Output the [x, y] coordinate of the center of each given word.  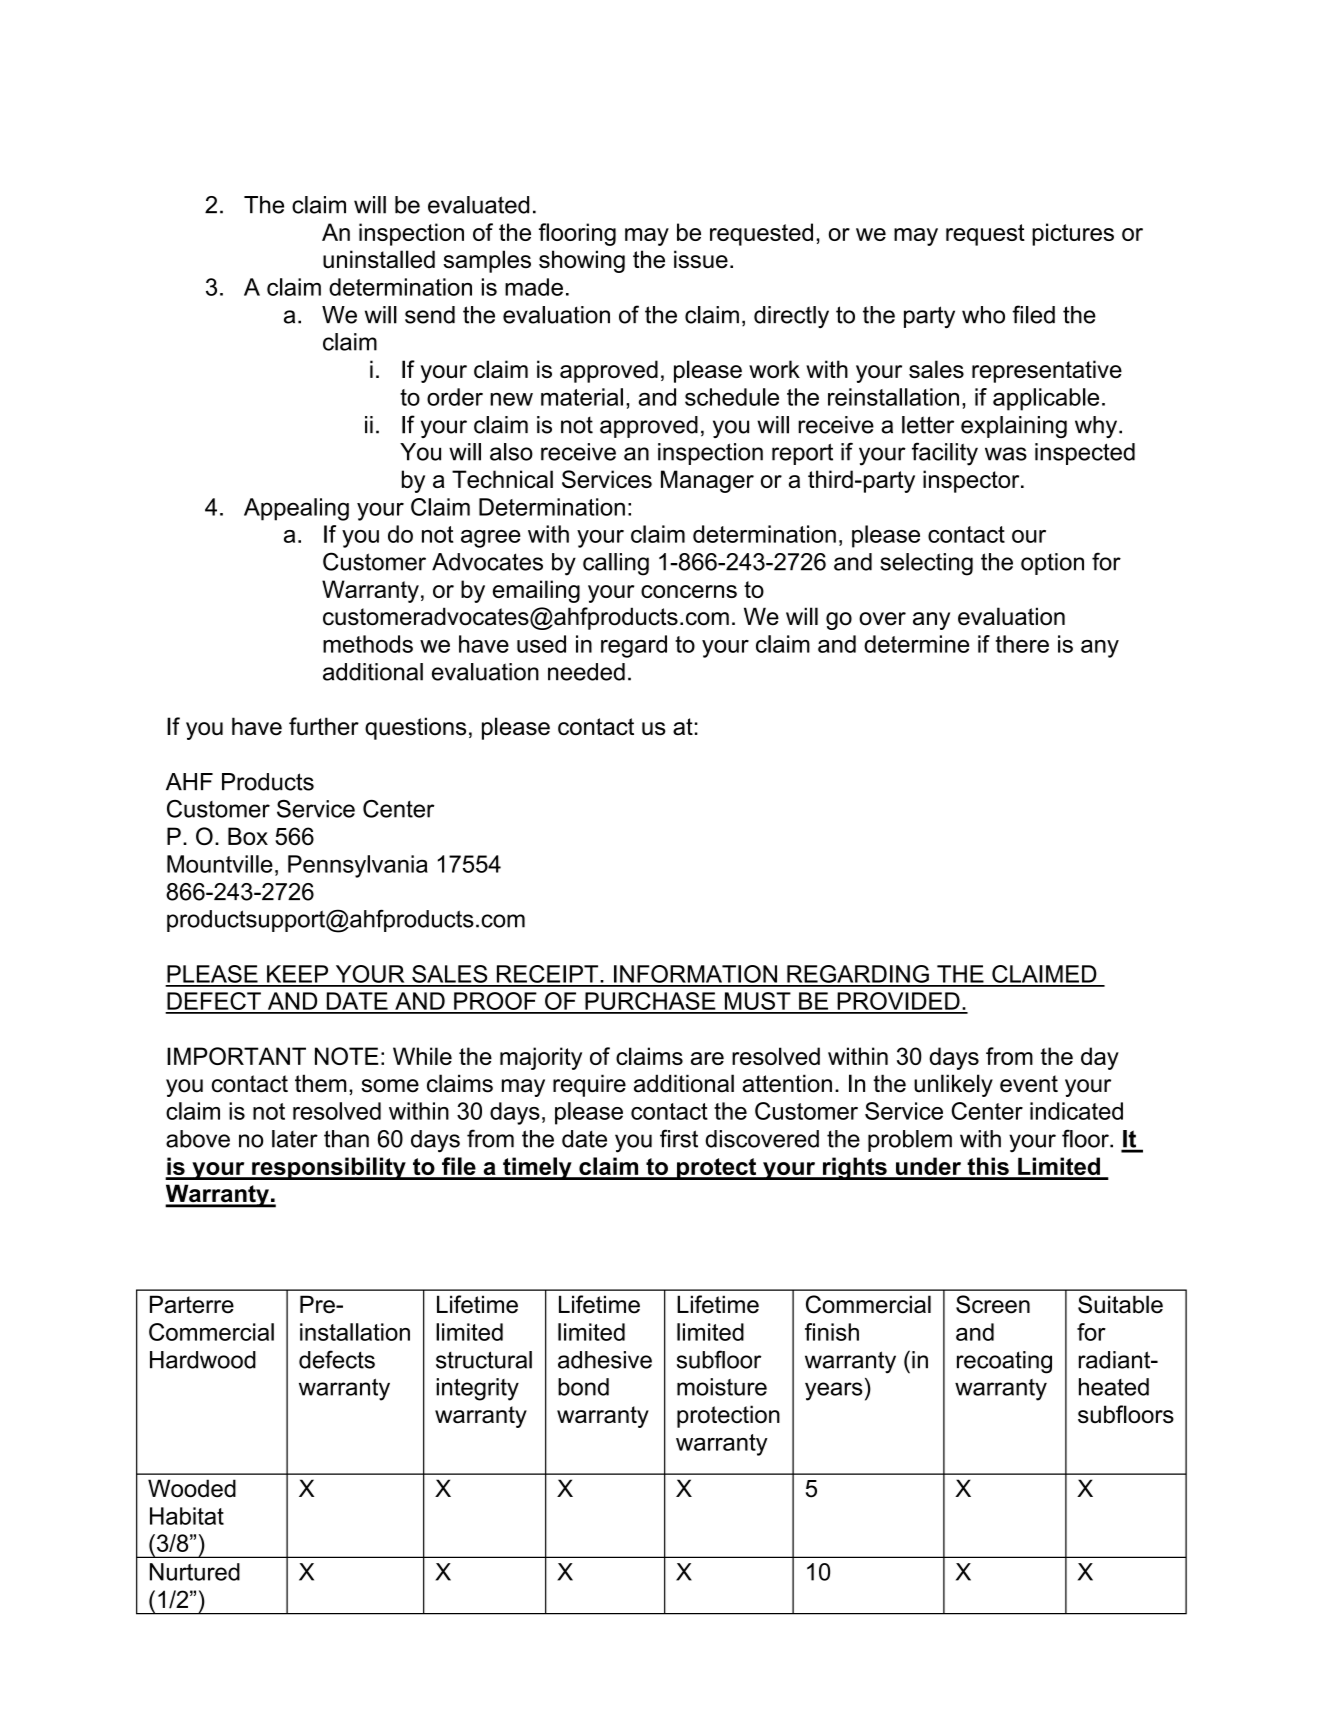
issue [701, 259]
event [1029, 1084]
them [320, 1083]
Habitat [187, 1516]
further [324, 726]
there [1022, 644]
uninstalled [379, 259]
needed [586, 672]
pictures [1073, 234]
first [679, 1138]
